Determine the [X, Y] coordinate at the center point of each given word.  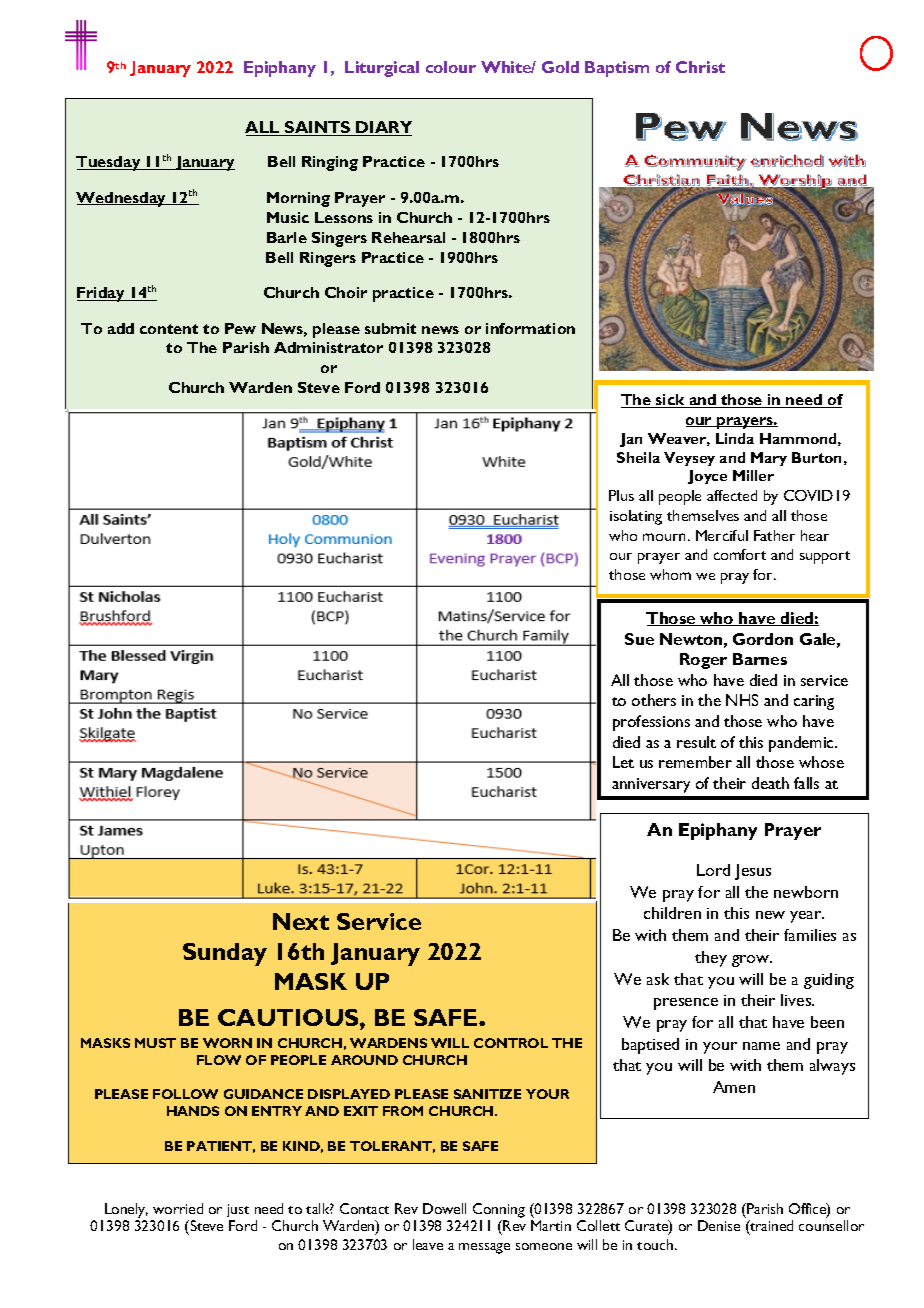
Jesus [753, 872]
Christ [700, 67]
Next [301, 921]
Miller [753, 475]
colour [451, 67]
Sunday [225, 954]
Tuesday [109, 163]
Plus [621, 495]
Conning [499, 1210]
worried [178, 1208]
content [169, 329]
